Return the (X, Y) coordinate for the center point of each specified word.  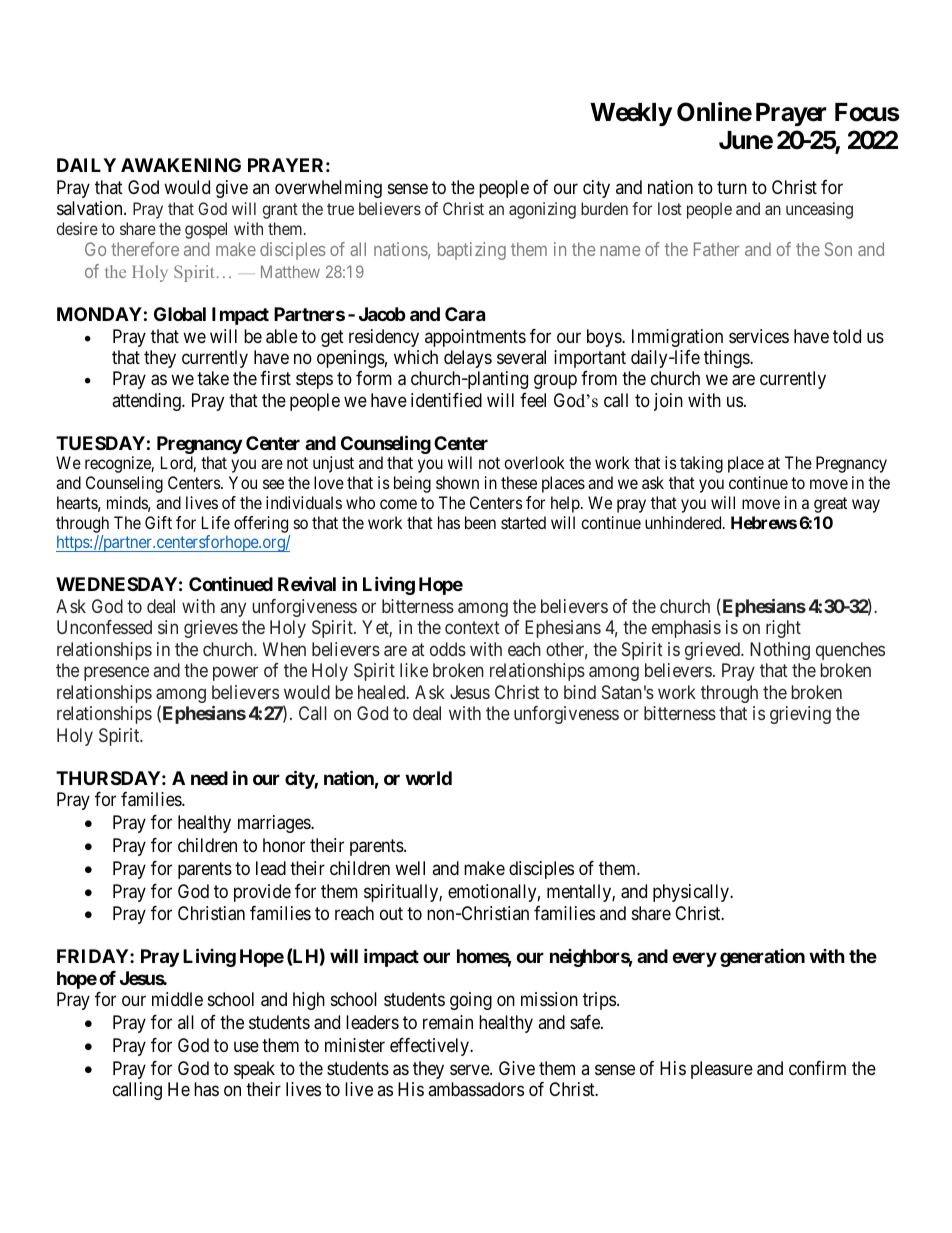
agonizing (542, 210)
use (246, 1046)
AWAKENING (181, 165)
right (783, 629)
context (472, 627)
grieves (211, 629)
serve (470, 1069)
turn (732, 187)
